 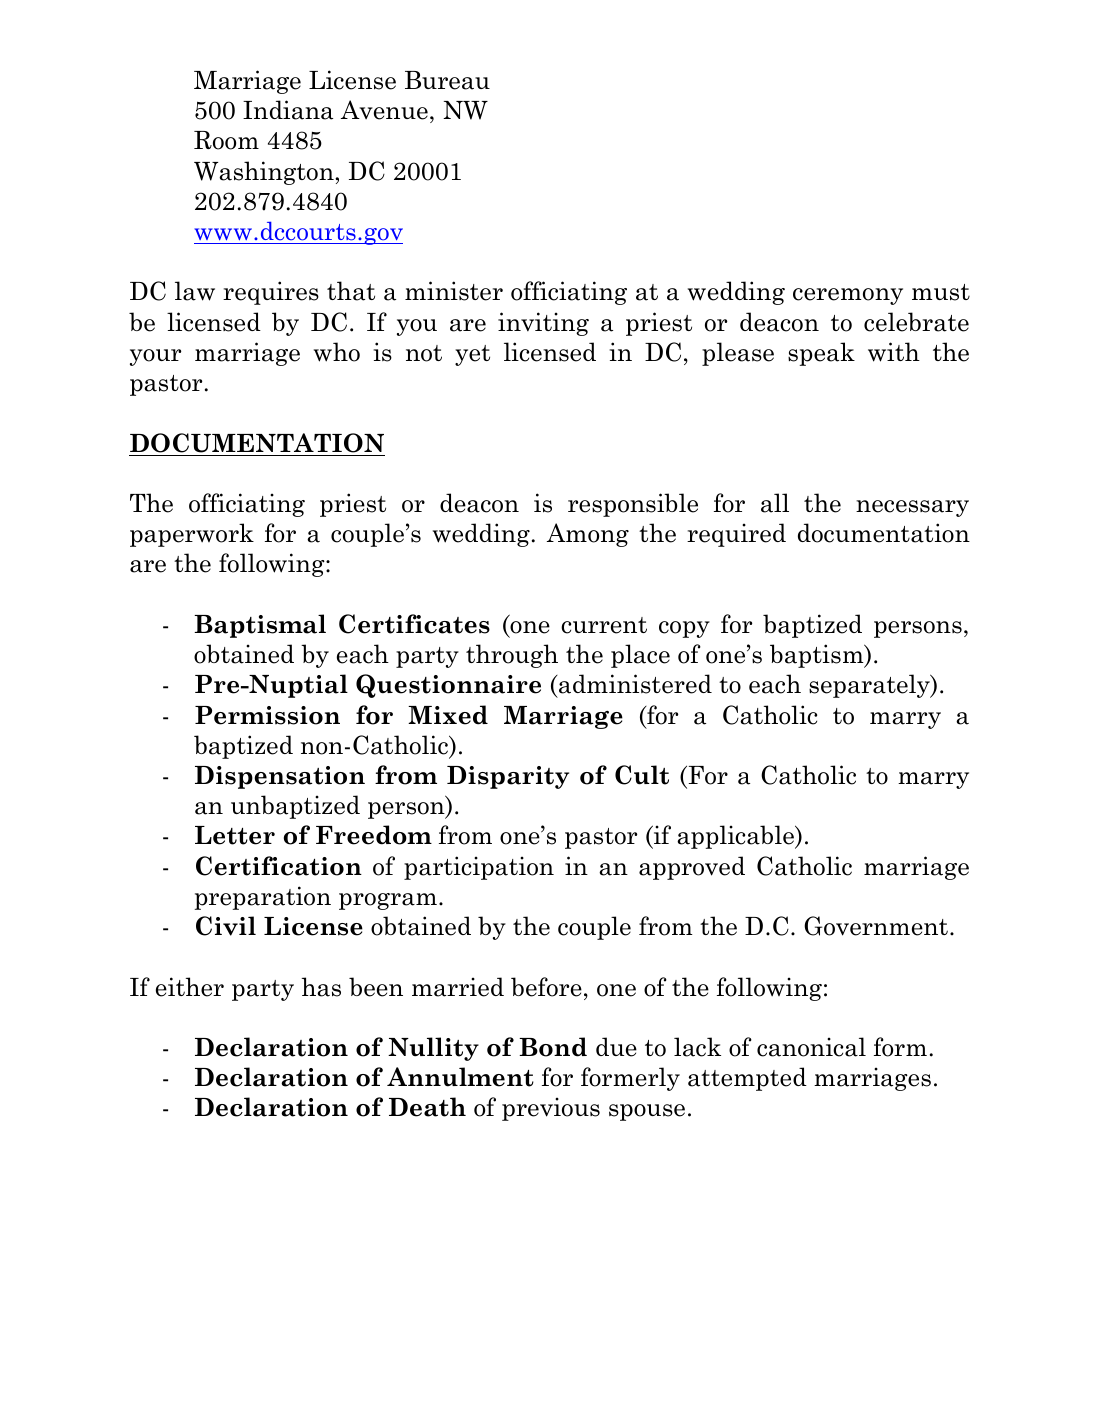 What do you see at coordinates (551, 1109) in the screenshot?
I see `previous` at bounding box center [551, 1109].
